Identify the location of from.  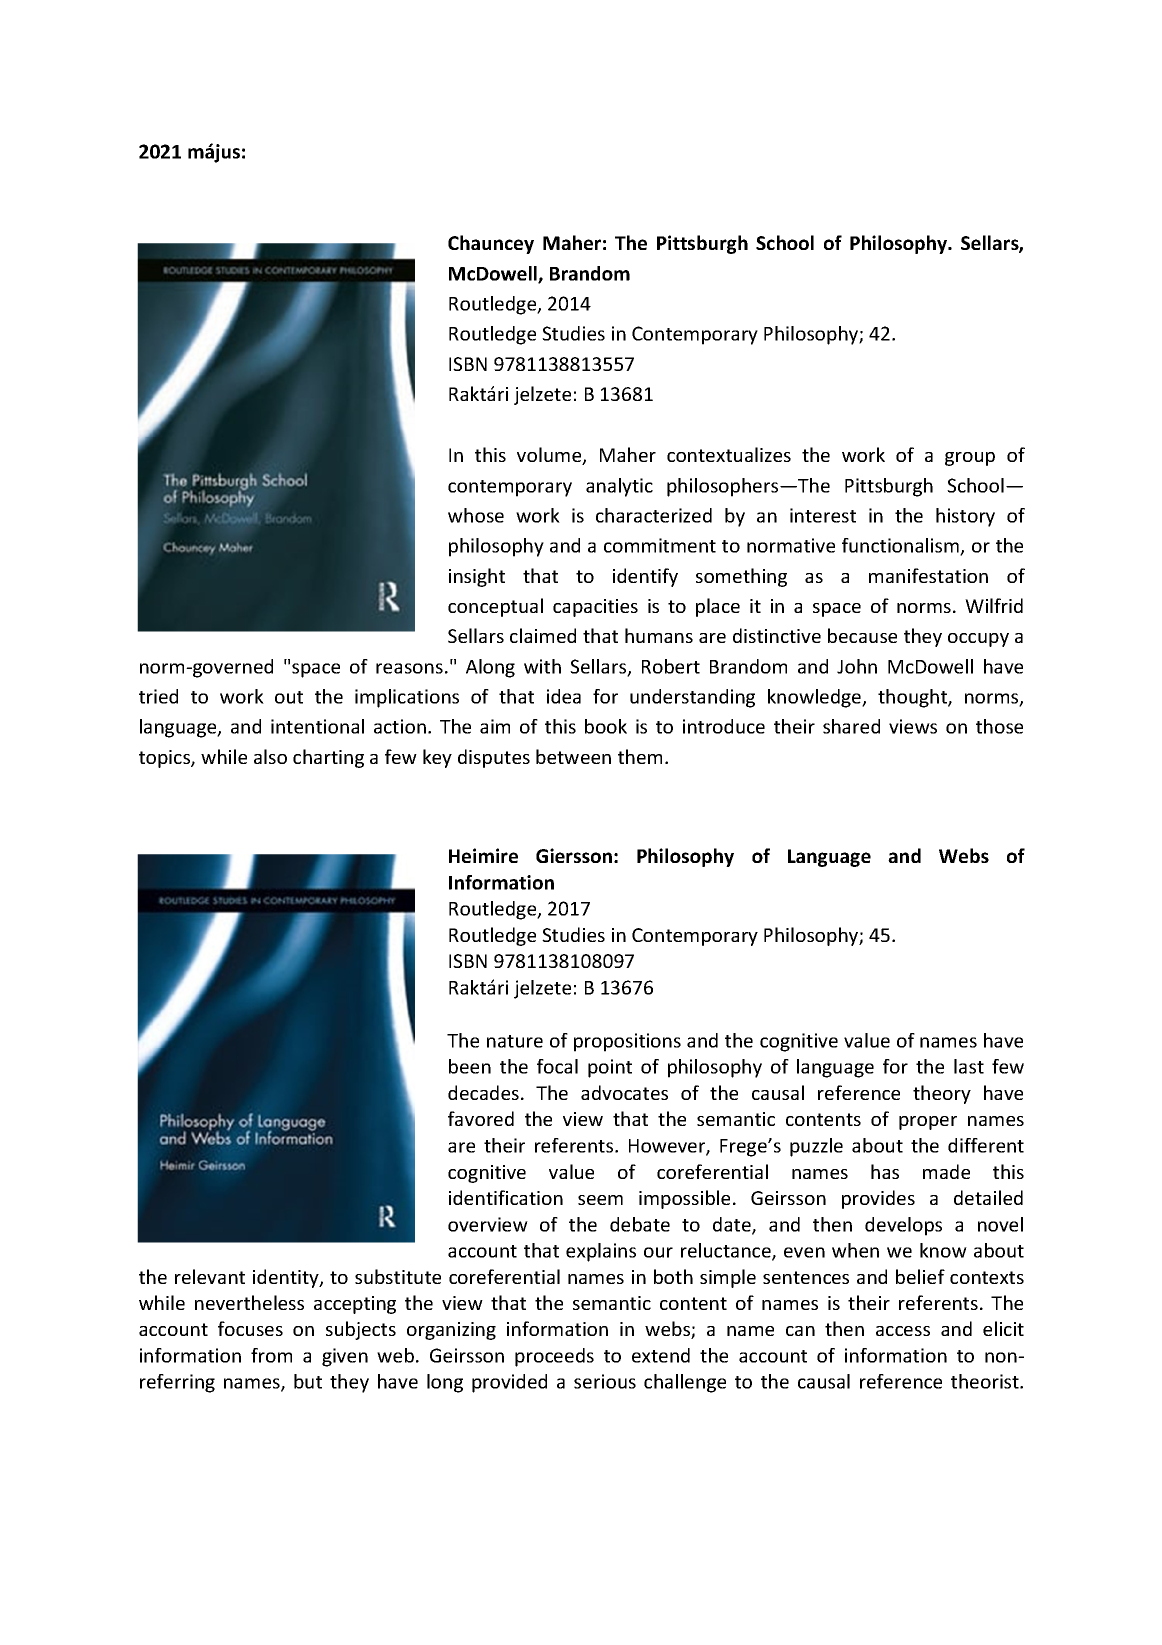
(271, 1355).
